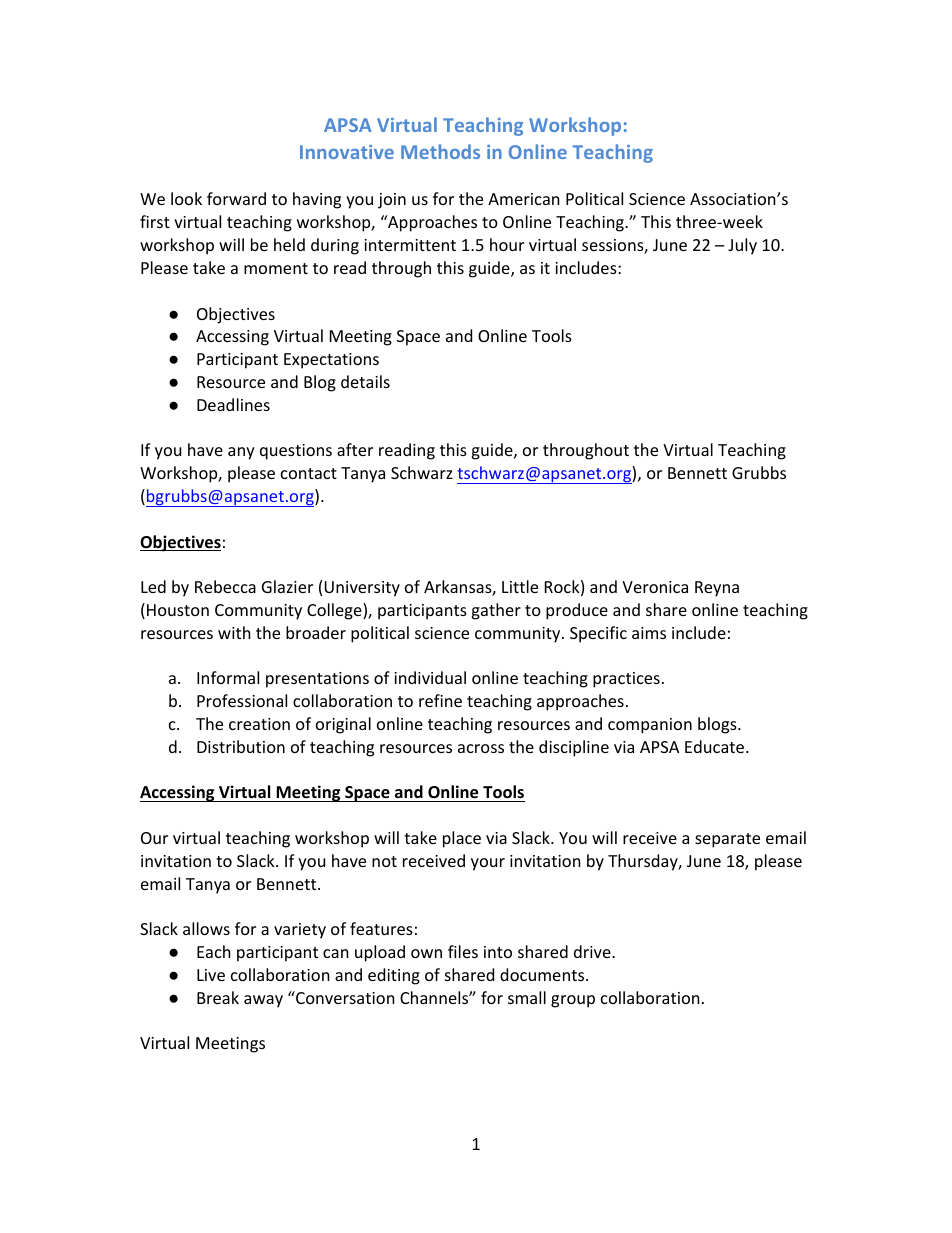 Image resolution: width=952 pixels, height=1233 pixels. I want to click on drive, so click(593, 951).
